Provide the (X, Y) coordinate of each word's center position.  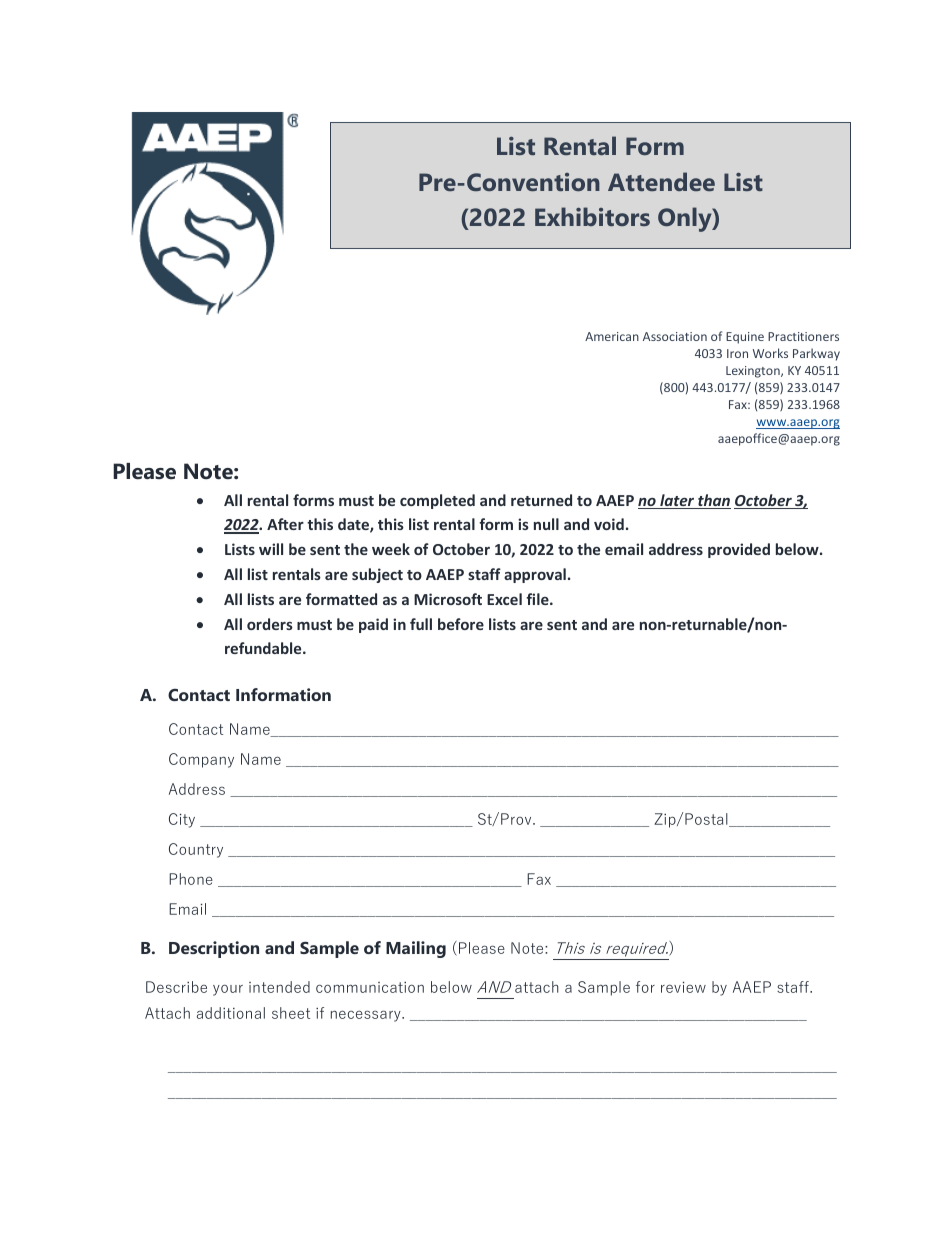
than (713, 501)
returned (541, 500)
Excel (504, 599)
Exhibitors (592, 216)
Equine (745, 338)
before (461, 624)
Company (201, 760)
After (285, 524)
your (228, 990)
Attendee (661, 181)
